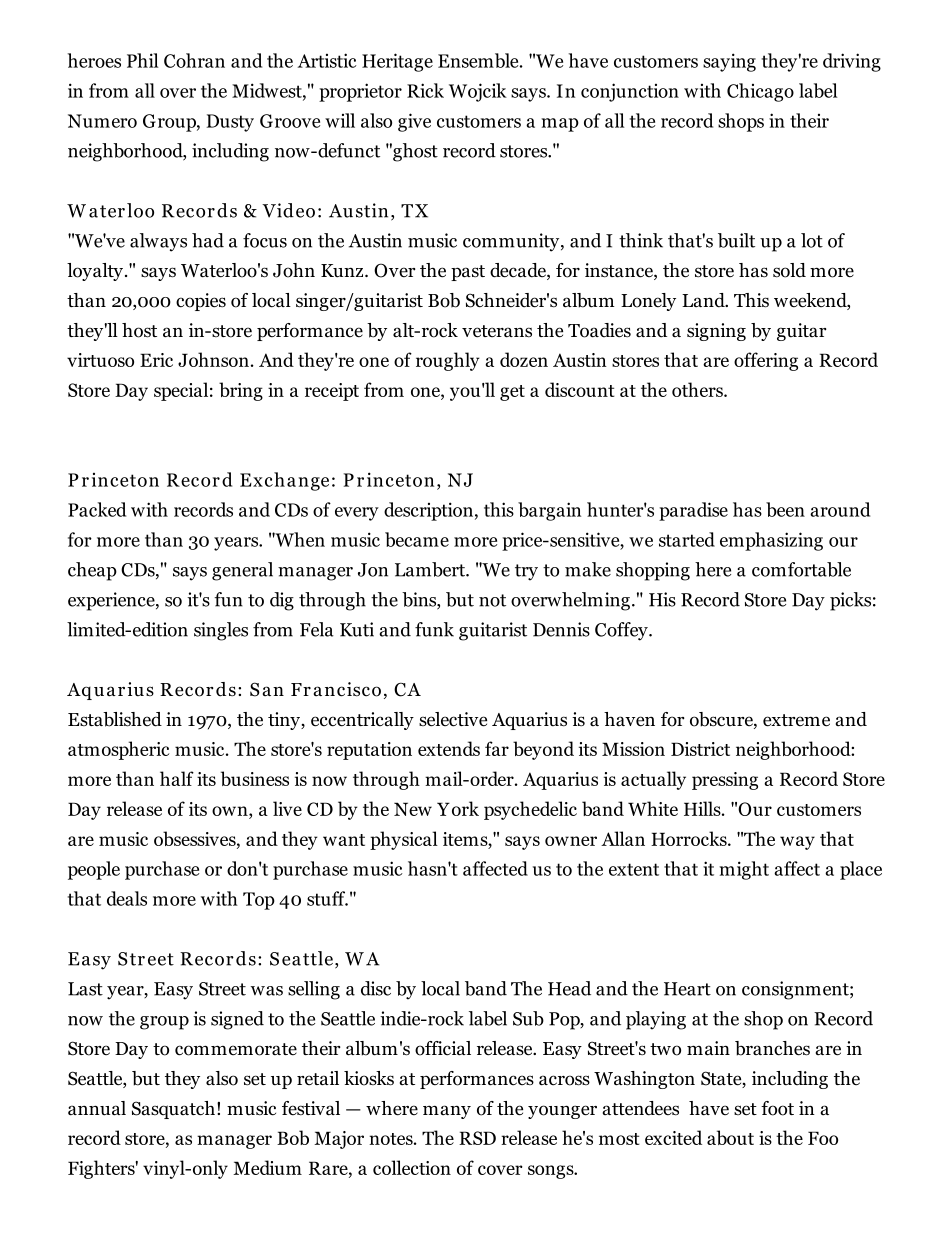 The height and width of the page is (1233, 952). I want to click on singles, so click(221, 631).
